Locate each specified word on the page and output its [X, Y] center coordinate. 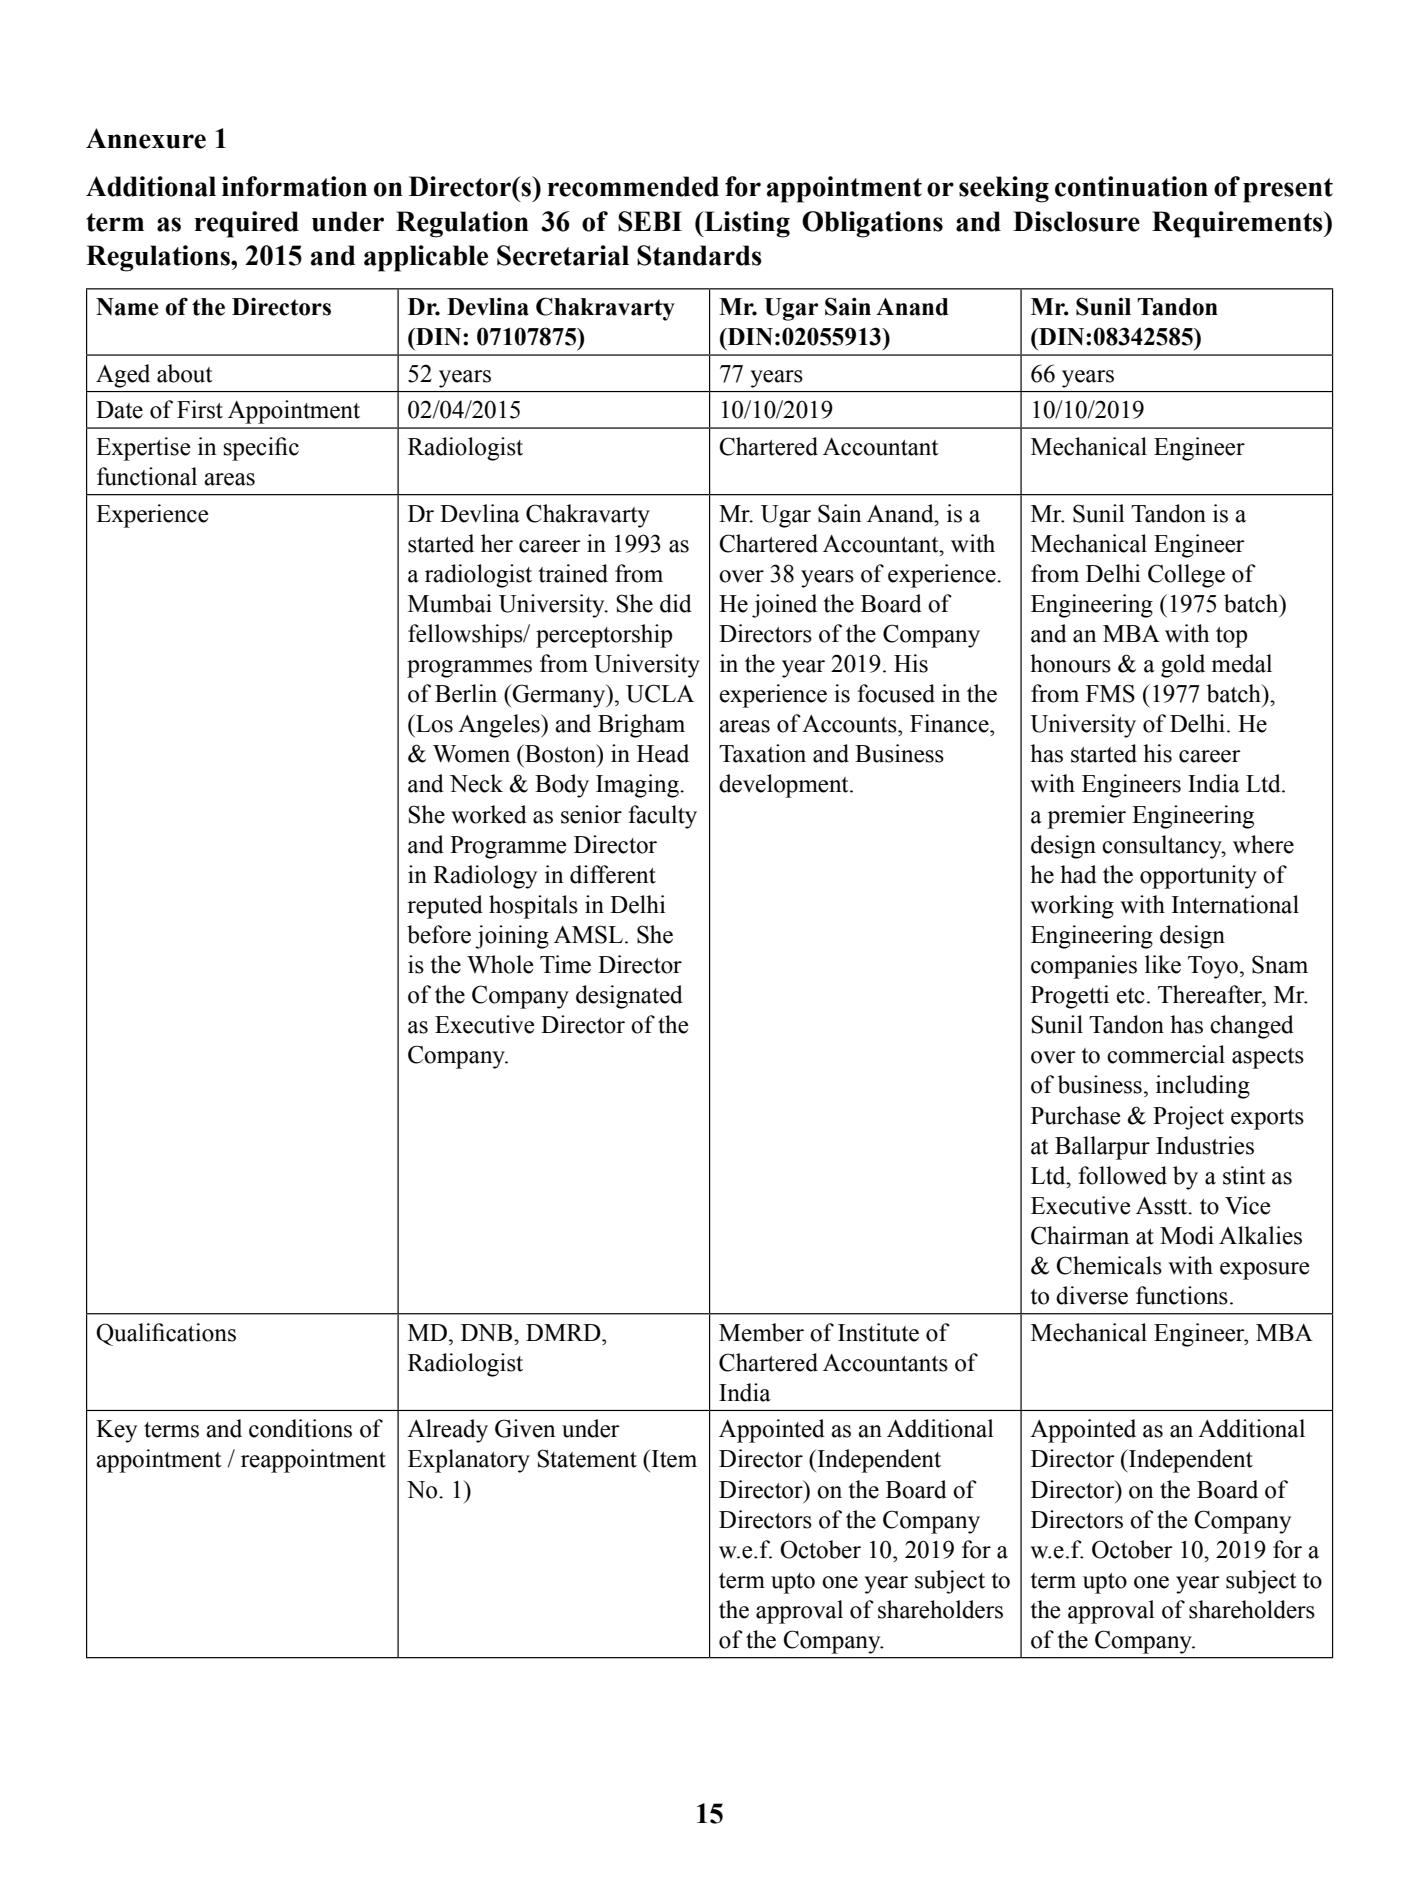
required [247, 224]
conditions [300, 1428]
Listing [746, 224]
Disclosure [1076, 221]
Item [673, 1458]
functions [1182, 1295]
